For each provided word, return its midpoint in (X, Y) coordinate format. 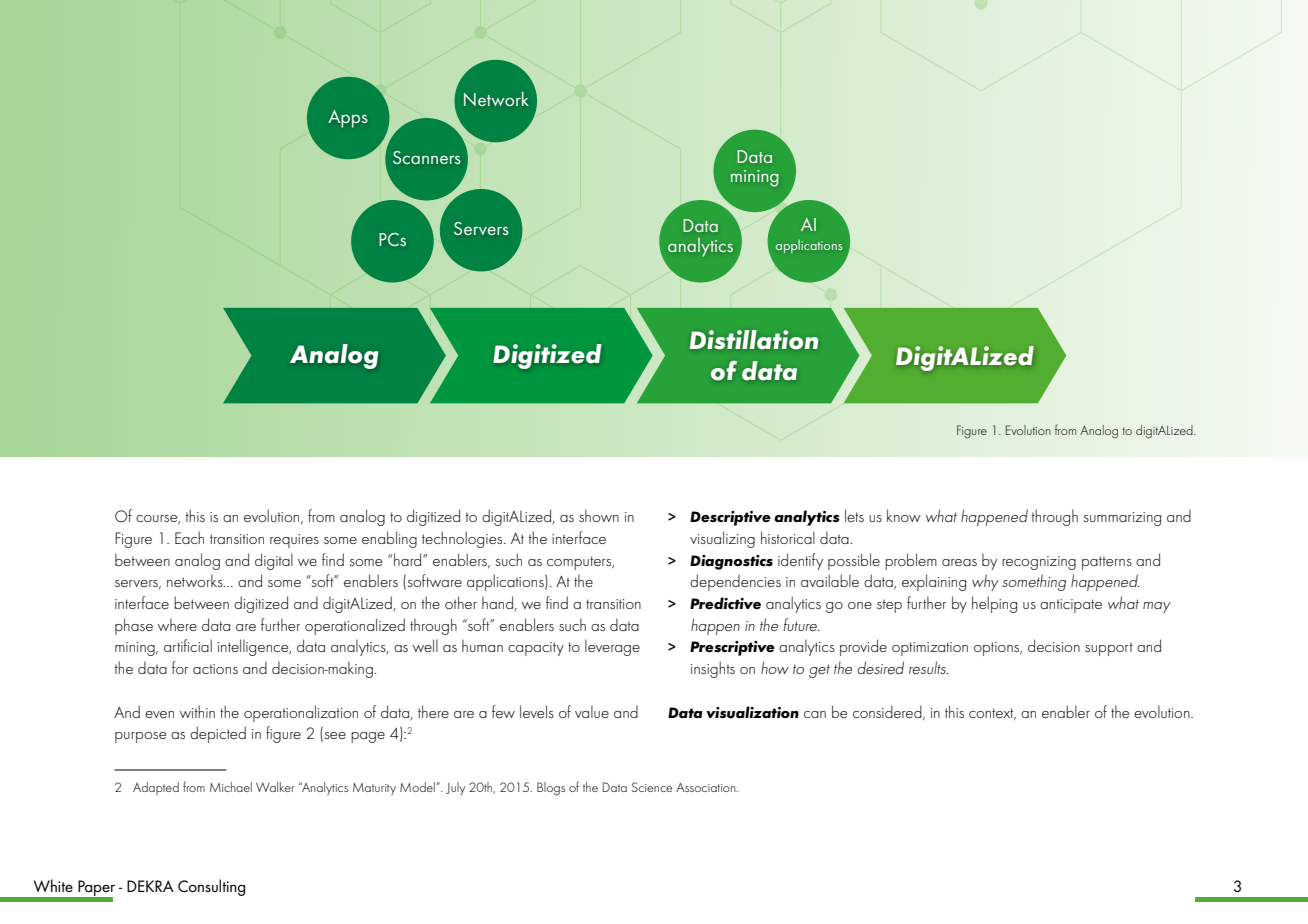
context (992, 714)
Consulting (211, 887)
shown (599, 515)
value (592, 711)
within (197, 711)
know (904, 515)
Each (189, 537)
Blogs (551, 789)
